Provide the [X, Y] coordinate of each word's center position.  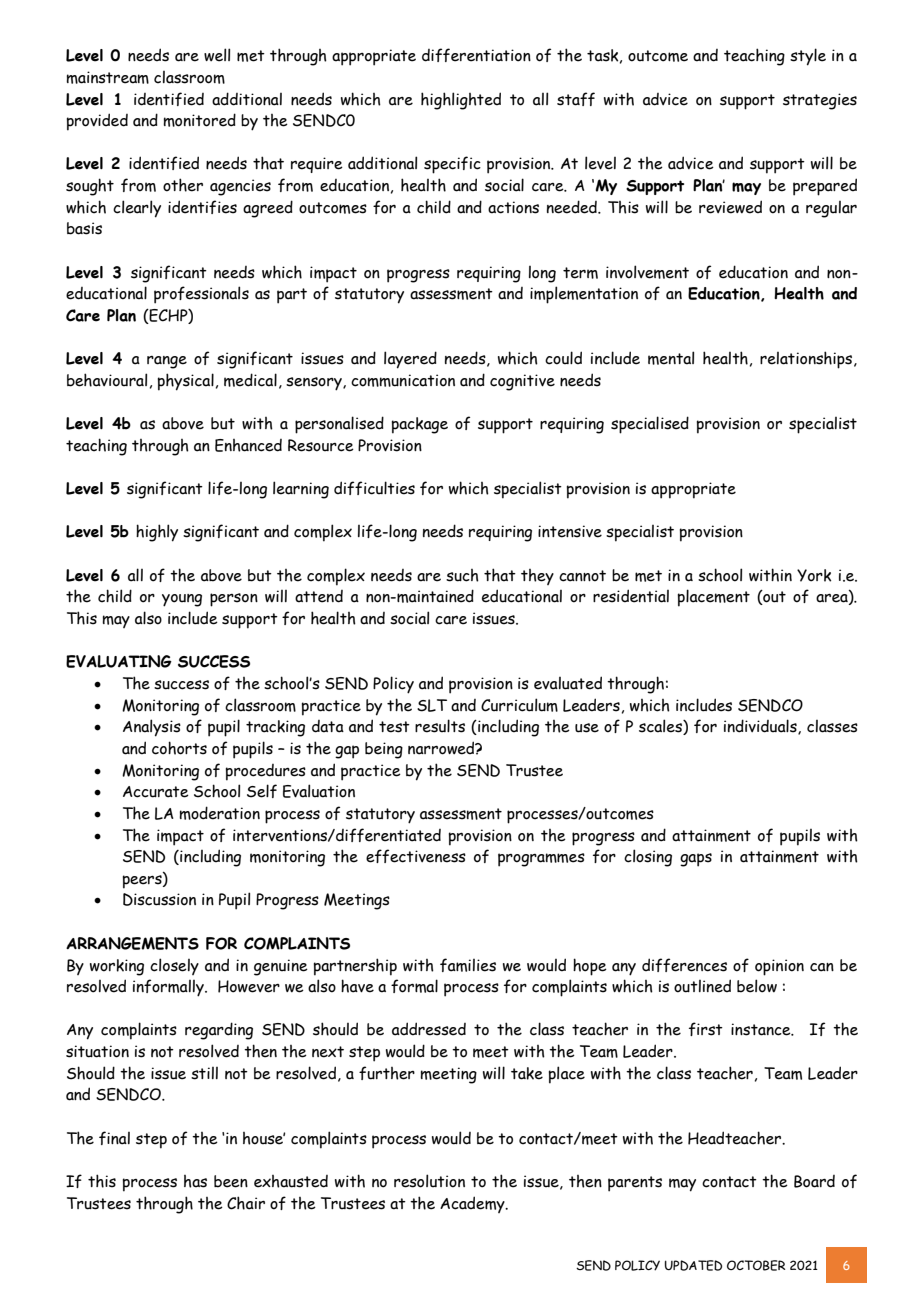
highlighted [461, 101]
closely [174, 966]
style [808, 57]
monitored [199, 120]
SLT [432, 705]
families [468, 965]
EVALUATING [119, 661]
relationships [807, 360]
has [195, 1181]
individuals [761, 727]
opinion [779, 967]
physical [186, 382]
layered [410, 360]
